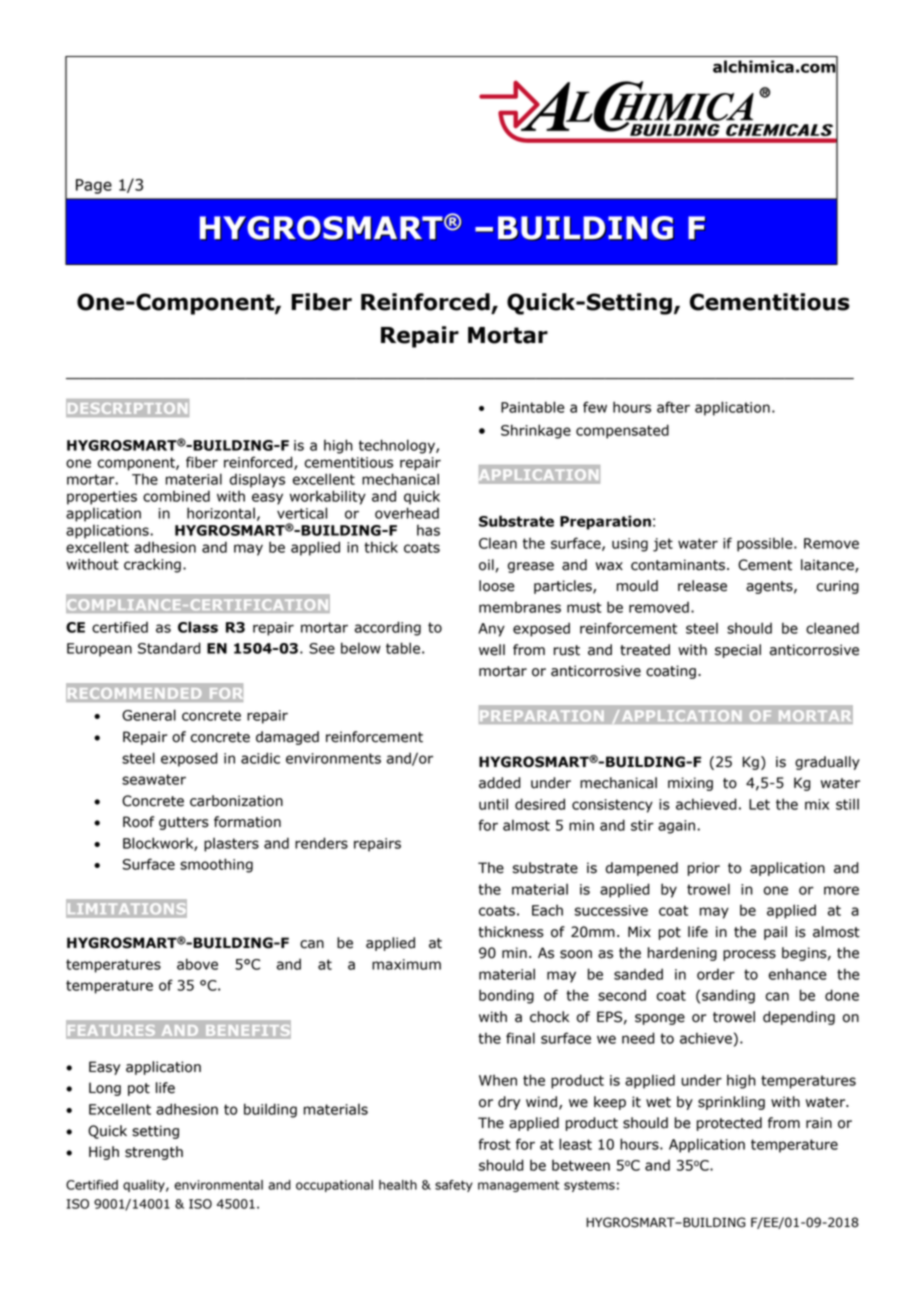 The height and width of the screenshot is (1307, 924). What do you see at coordinates (738, 651) in the screenshot?
I see `special` at bounding box center [738, 651].
